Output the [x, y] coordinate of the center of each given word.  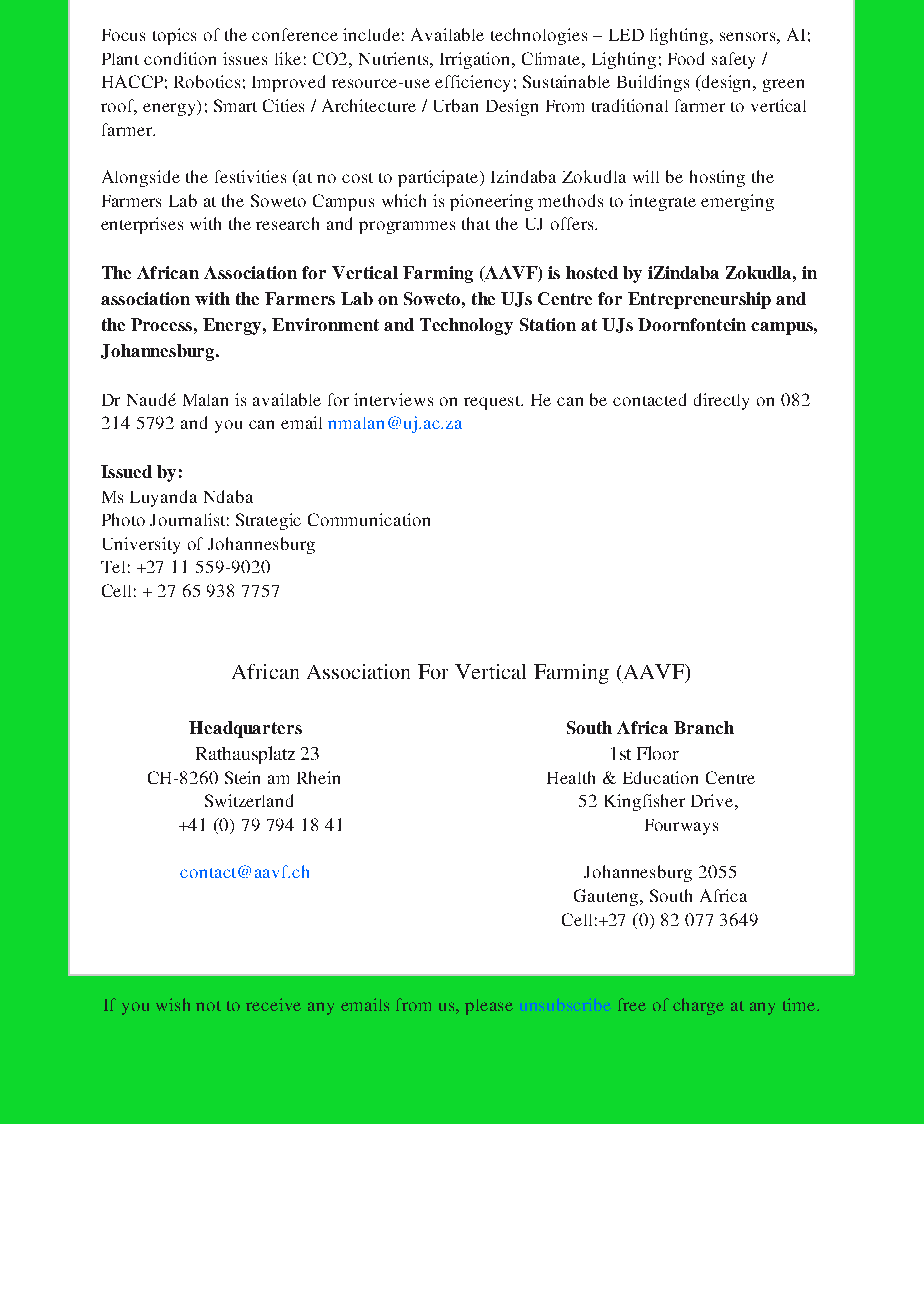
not [208, 1006]
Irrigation [476, 60]
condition [180, 58]
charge [698, 1006]
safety [733, 60]
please [489, 1007]
